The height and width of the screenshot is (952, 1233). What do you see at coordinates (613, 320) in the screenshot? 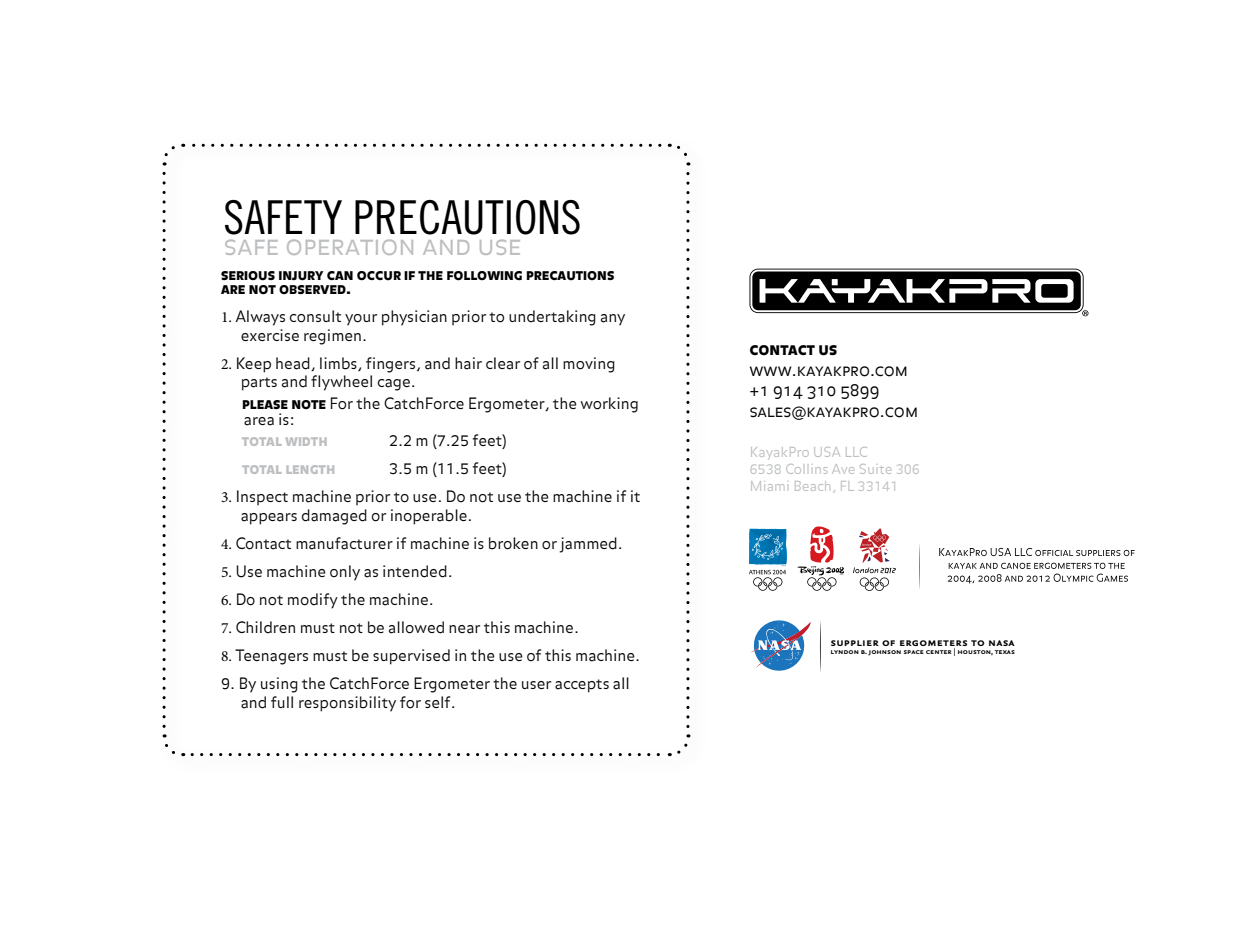
I see `any` at bounding box center [613, 320].
